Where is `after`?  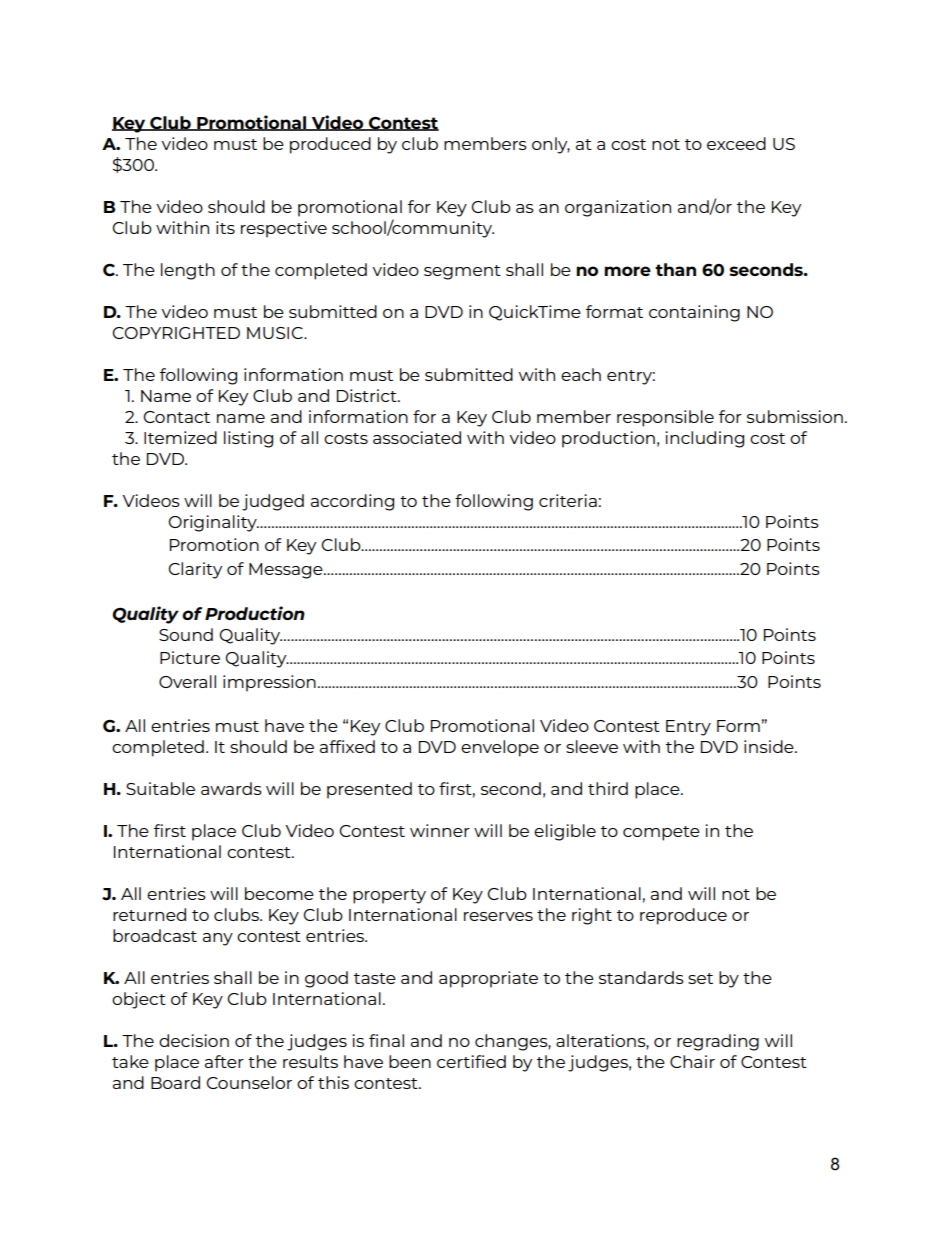 after is located at coordinates (224, 1061).
